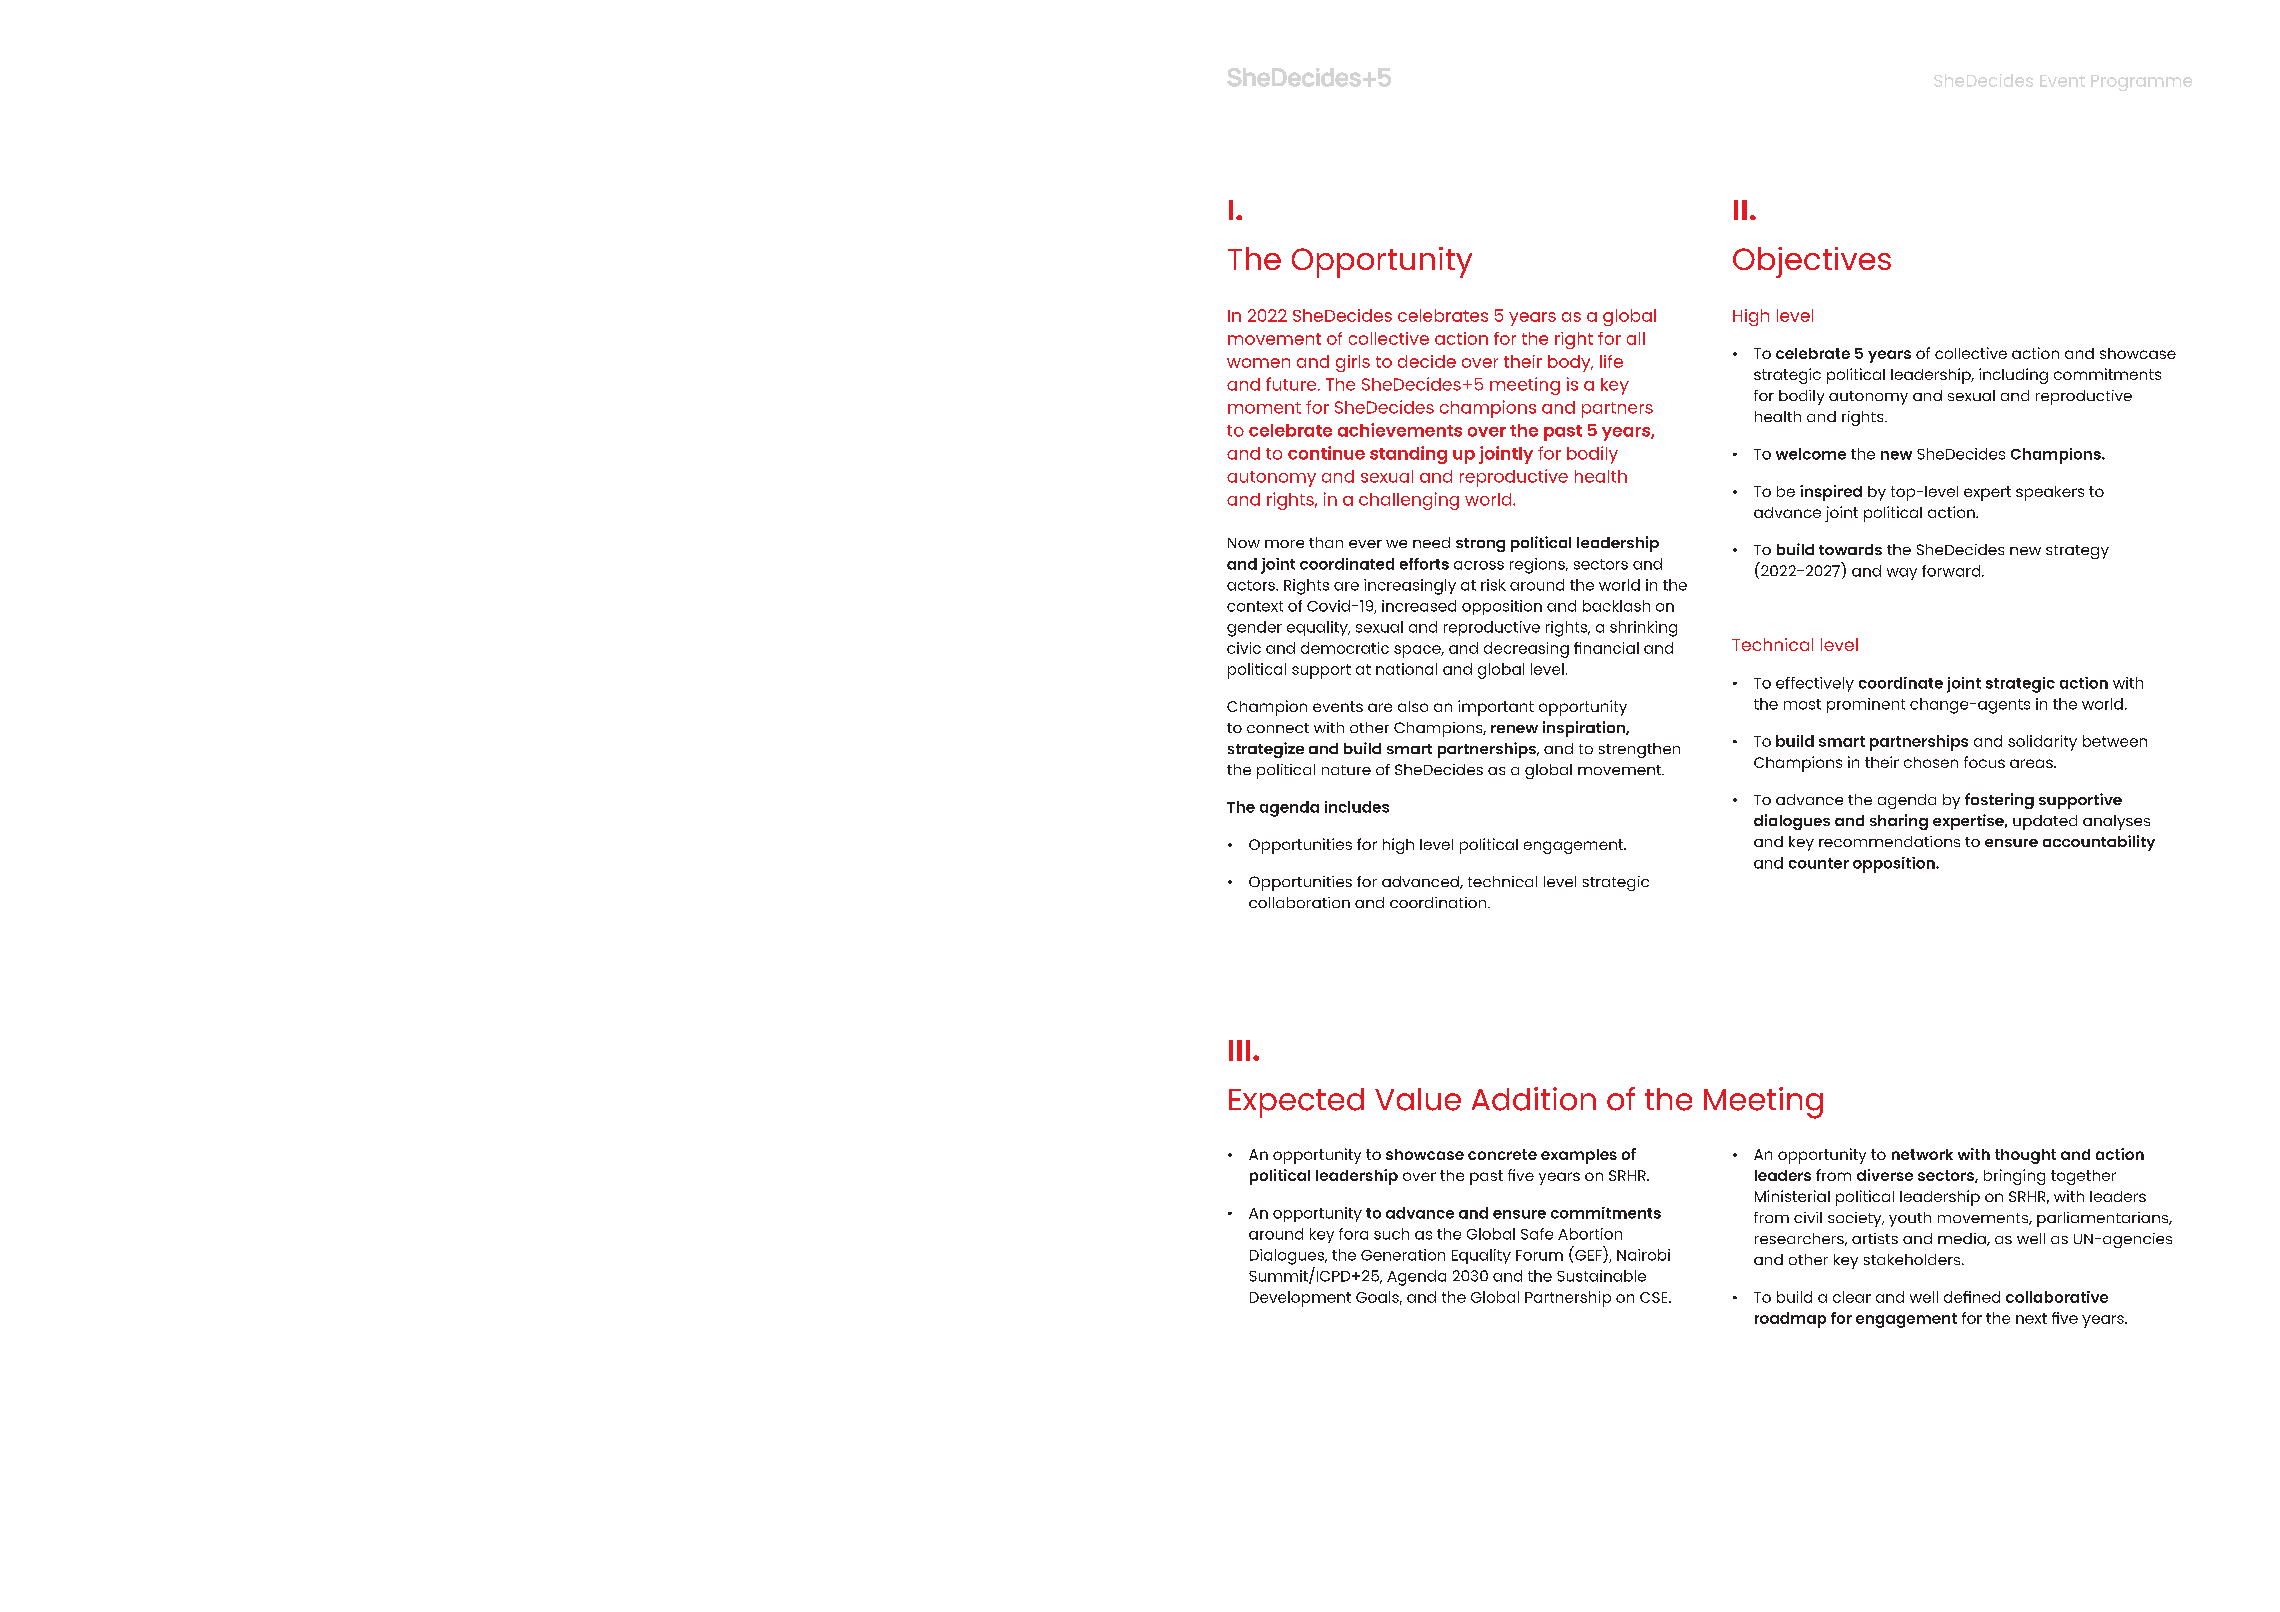 Image resolution: width=2280 pixels, height=1612 pixels. Describe the element at coordinates (1353, 363) in the page. I see `girls` at that location.
